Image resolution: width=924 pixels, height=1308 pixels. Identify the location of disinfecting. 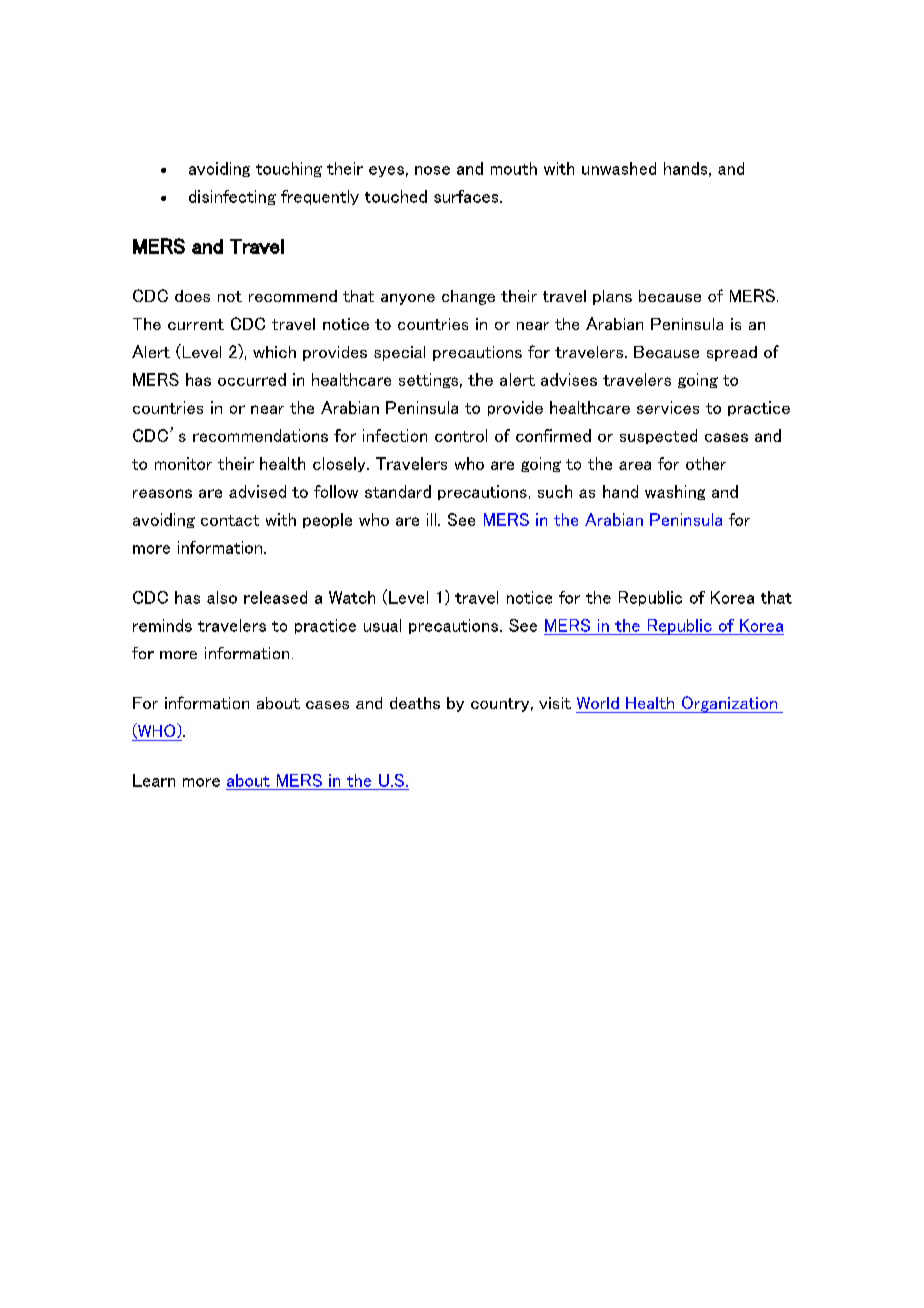
(232, 197).
